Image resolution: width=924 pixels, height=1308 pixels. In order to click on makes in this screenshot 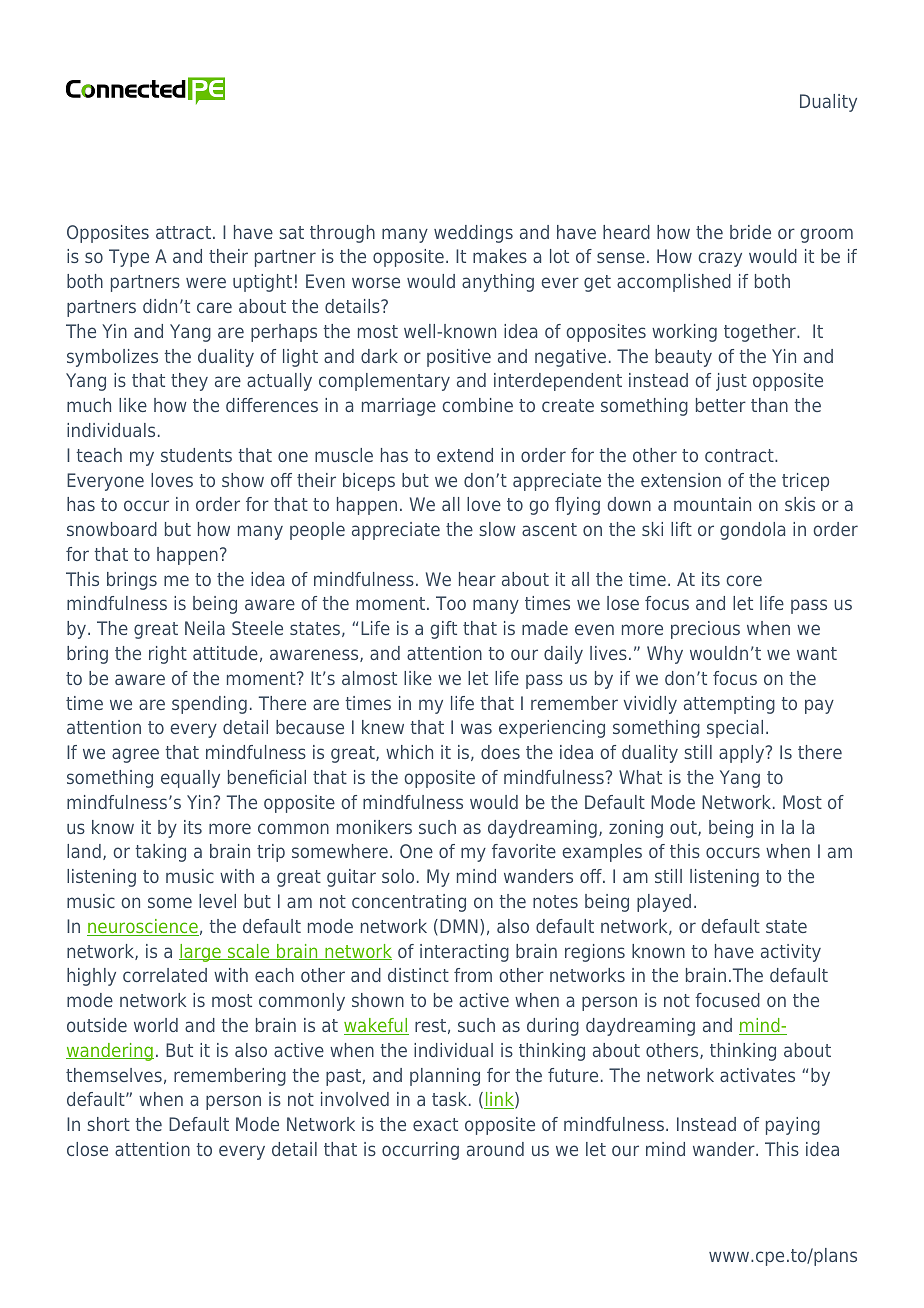, I will do `click(500, 256)`.
